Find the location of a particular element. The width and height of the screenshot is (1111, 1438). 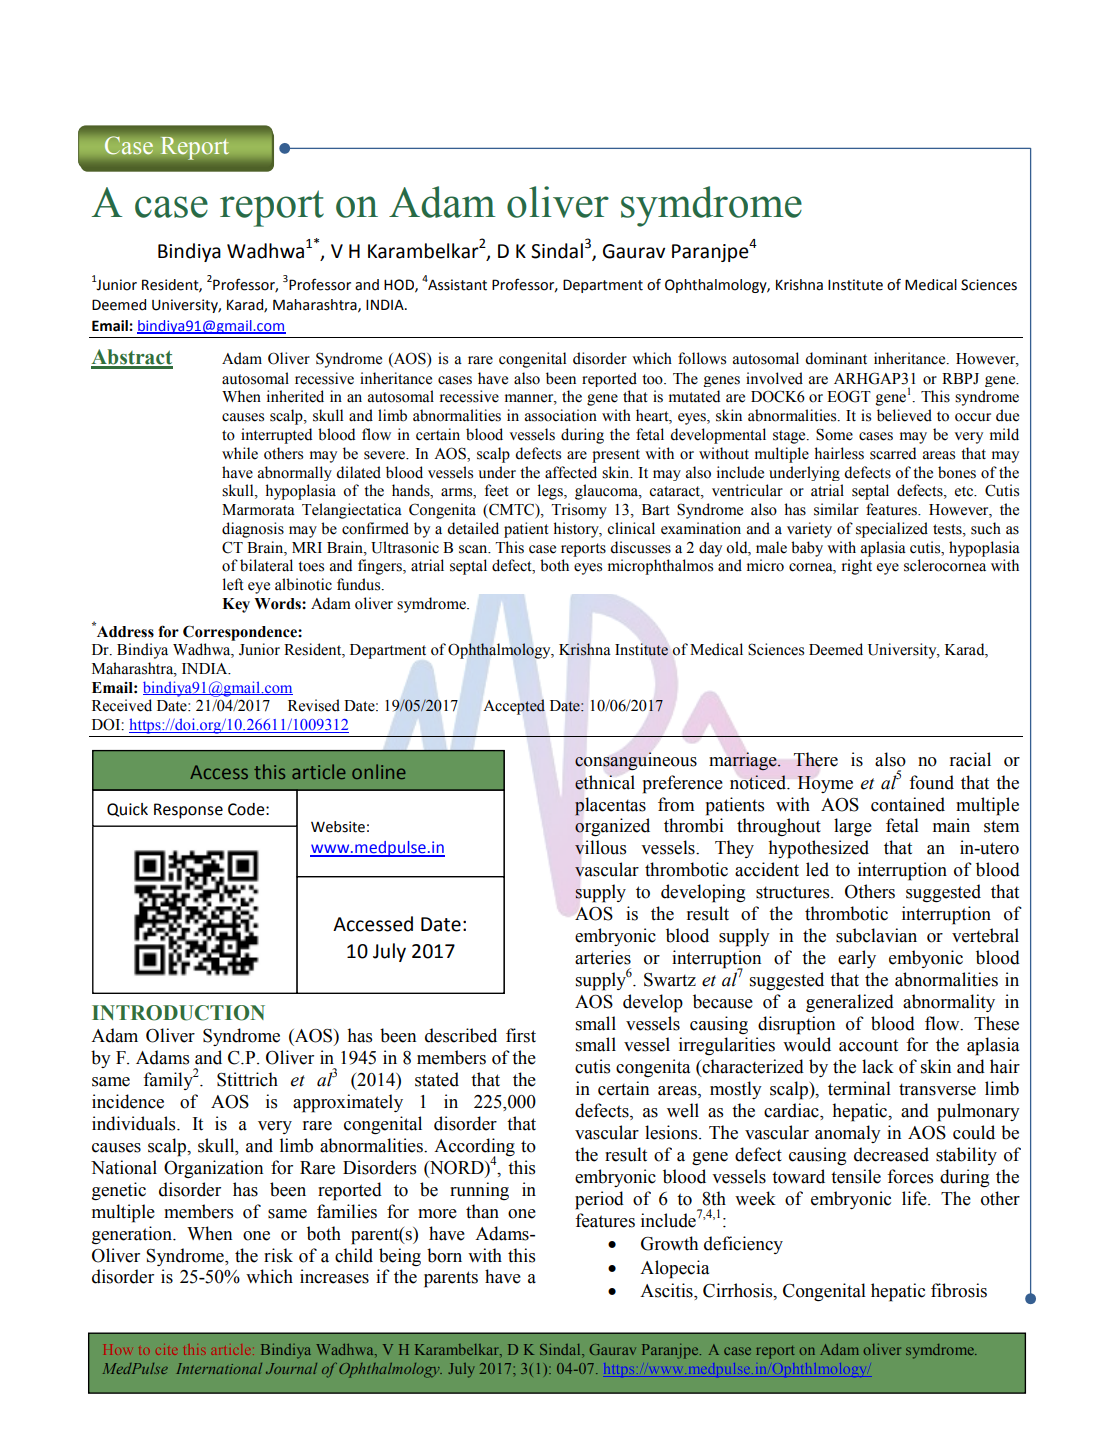

racial is located at coordinates (970, 759).
